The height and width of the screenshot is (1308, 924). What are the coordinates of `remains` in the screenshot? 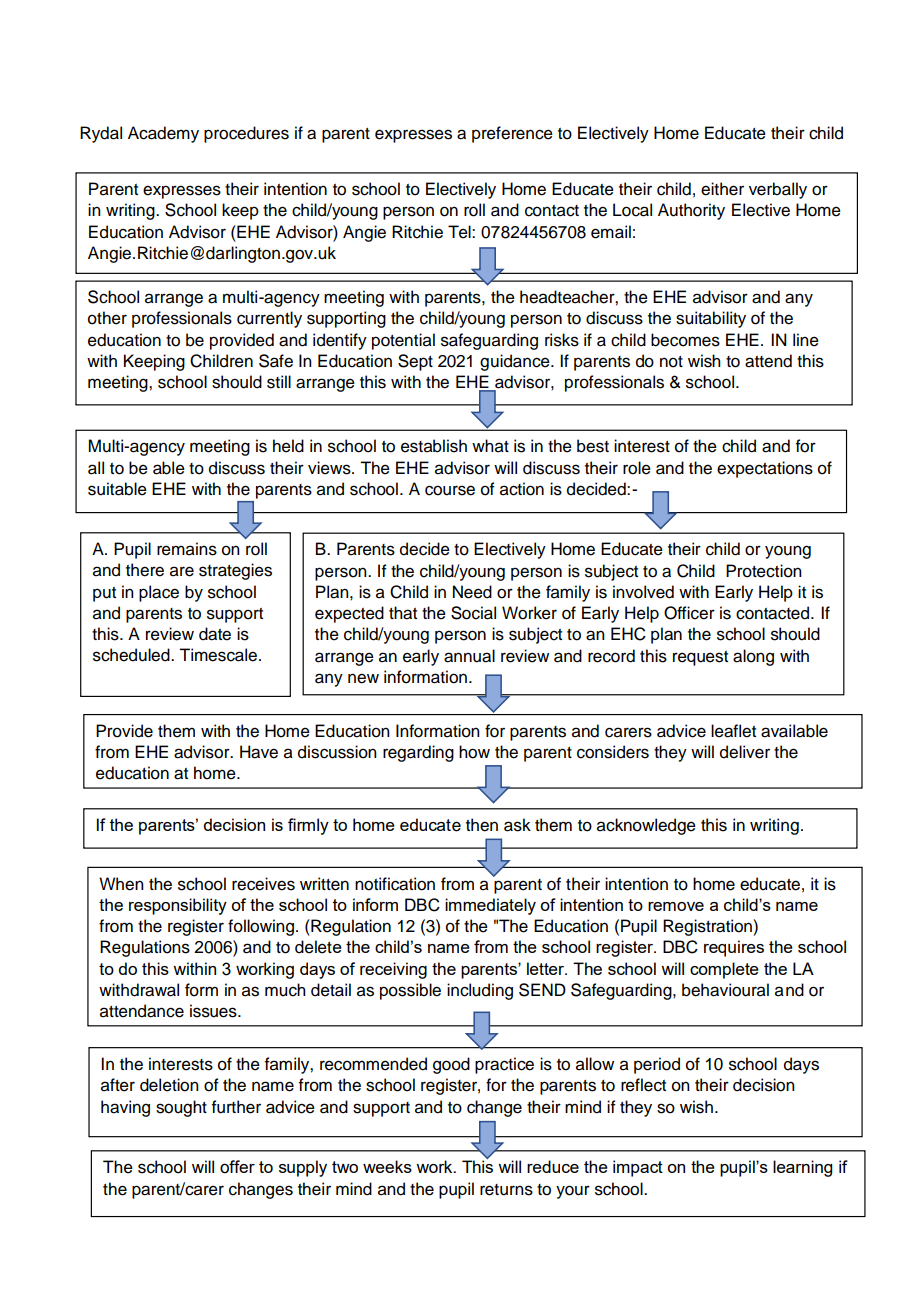 It's located at (187, 549).
